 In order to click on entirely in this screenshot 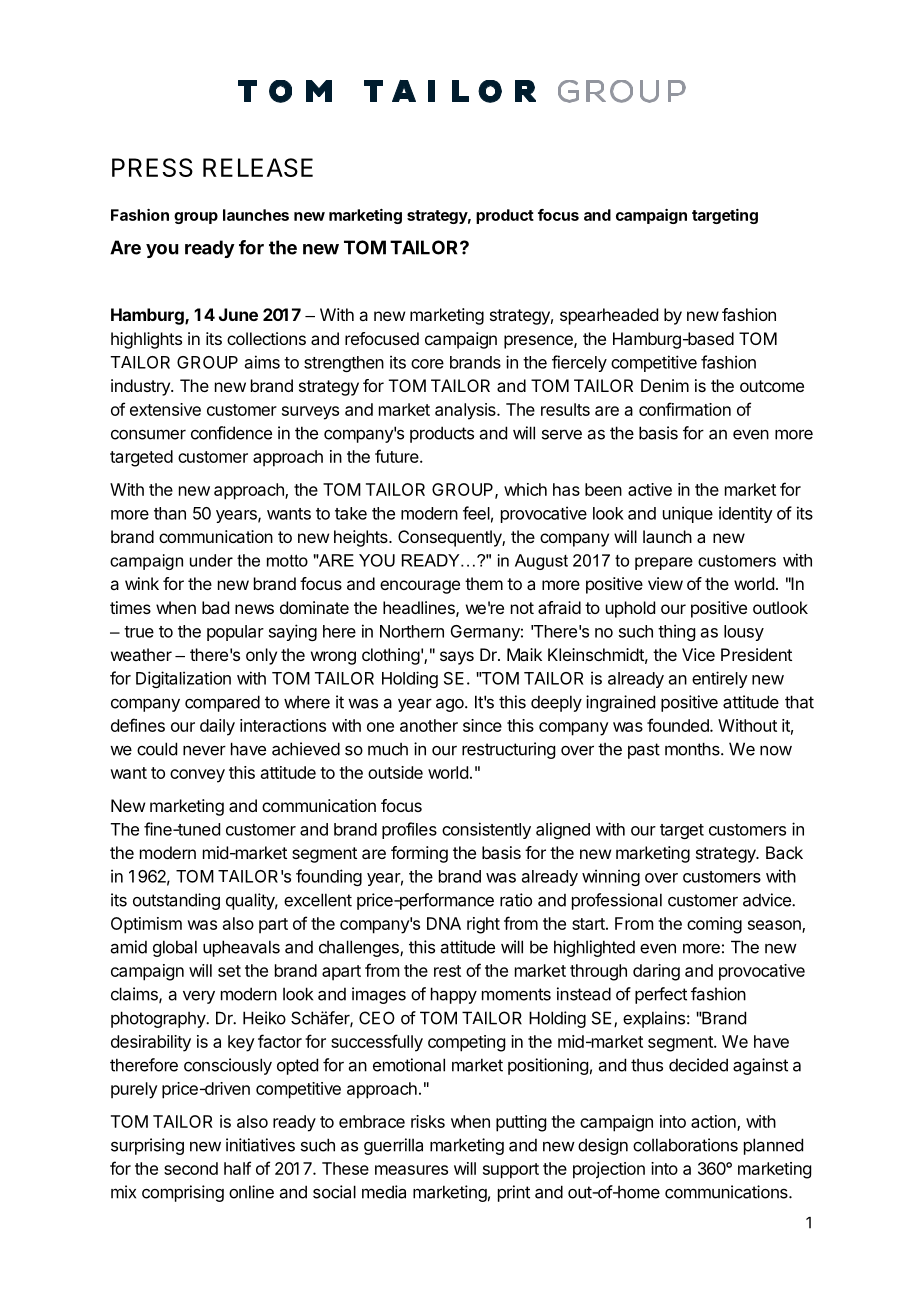, I will do `click(720, 679)`.
